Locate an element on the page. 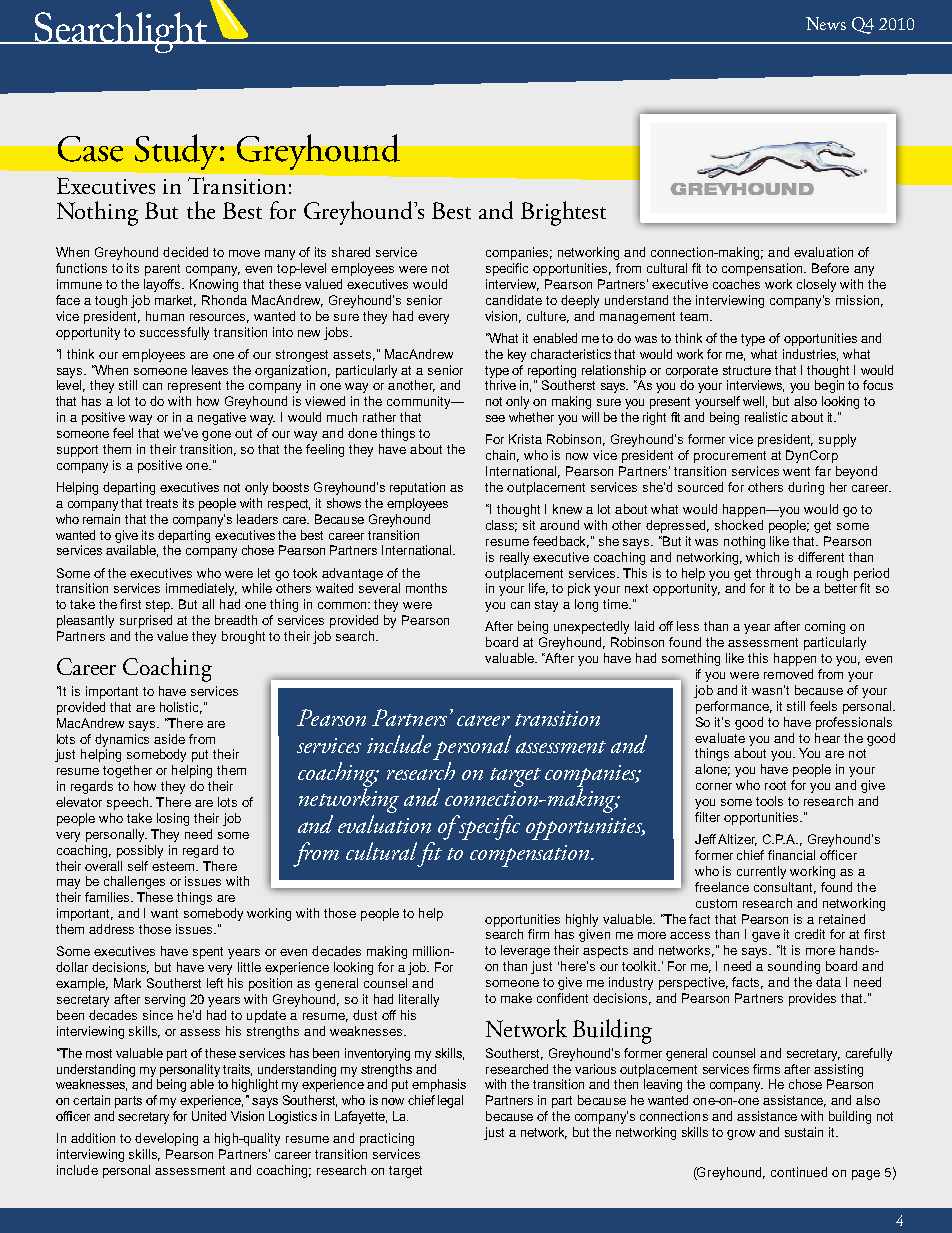 The height and width of the page is (1233, 952). shared is located at coordinates (351, 252).
